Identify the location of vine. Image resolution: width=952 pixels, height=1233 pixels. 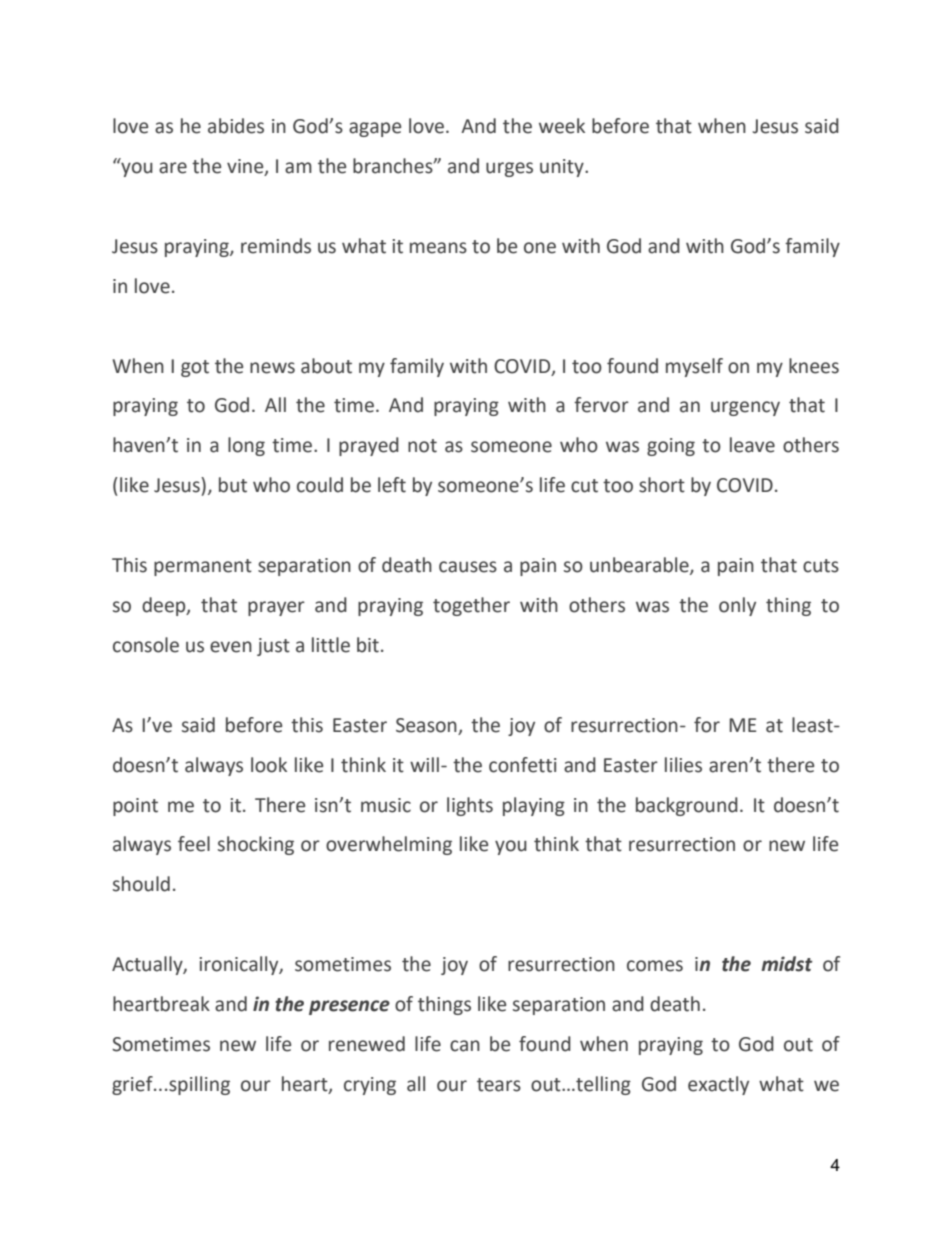
(246, 167).
